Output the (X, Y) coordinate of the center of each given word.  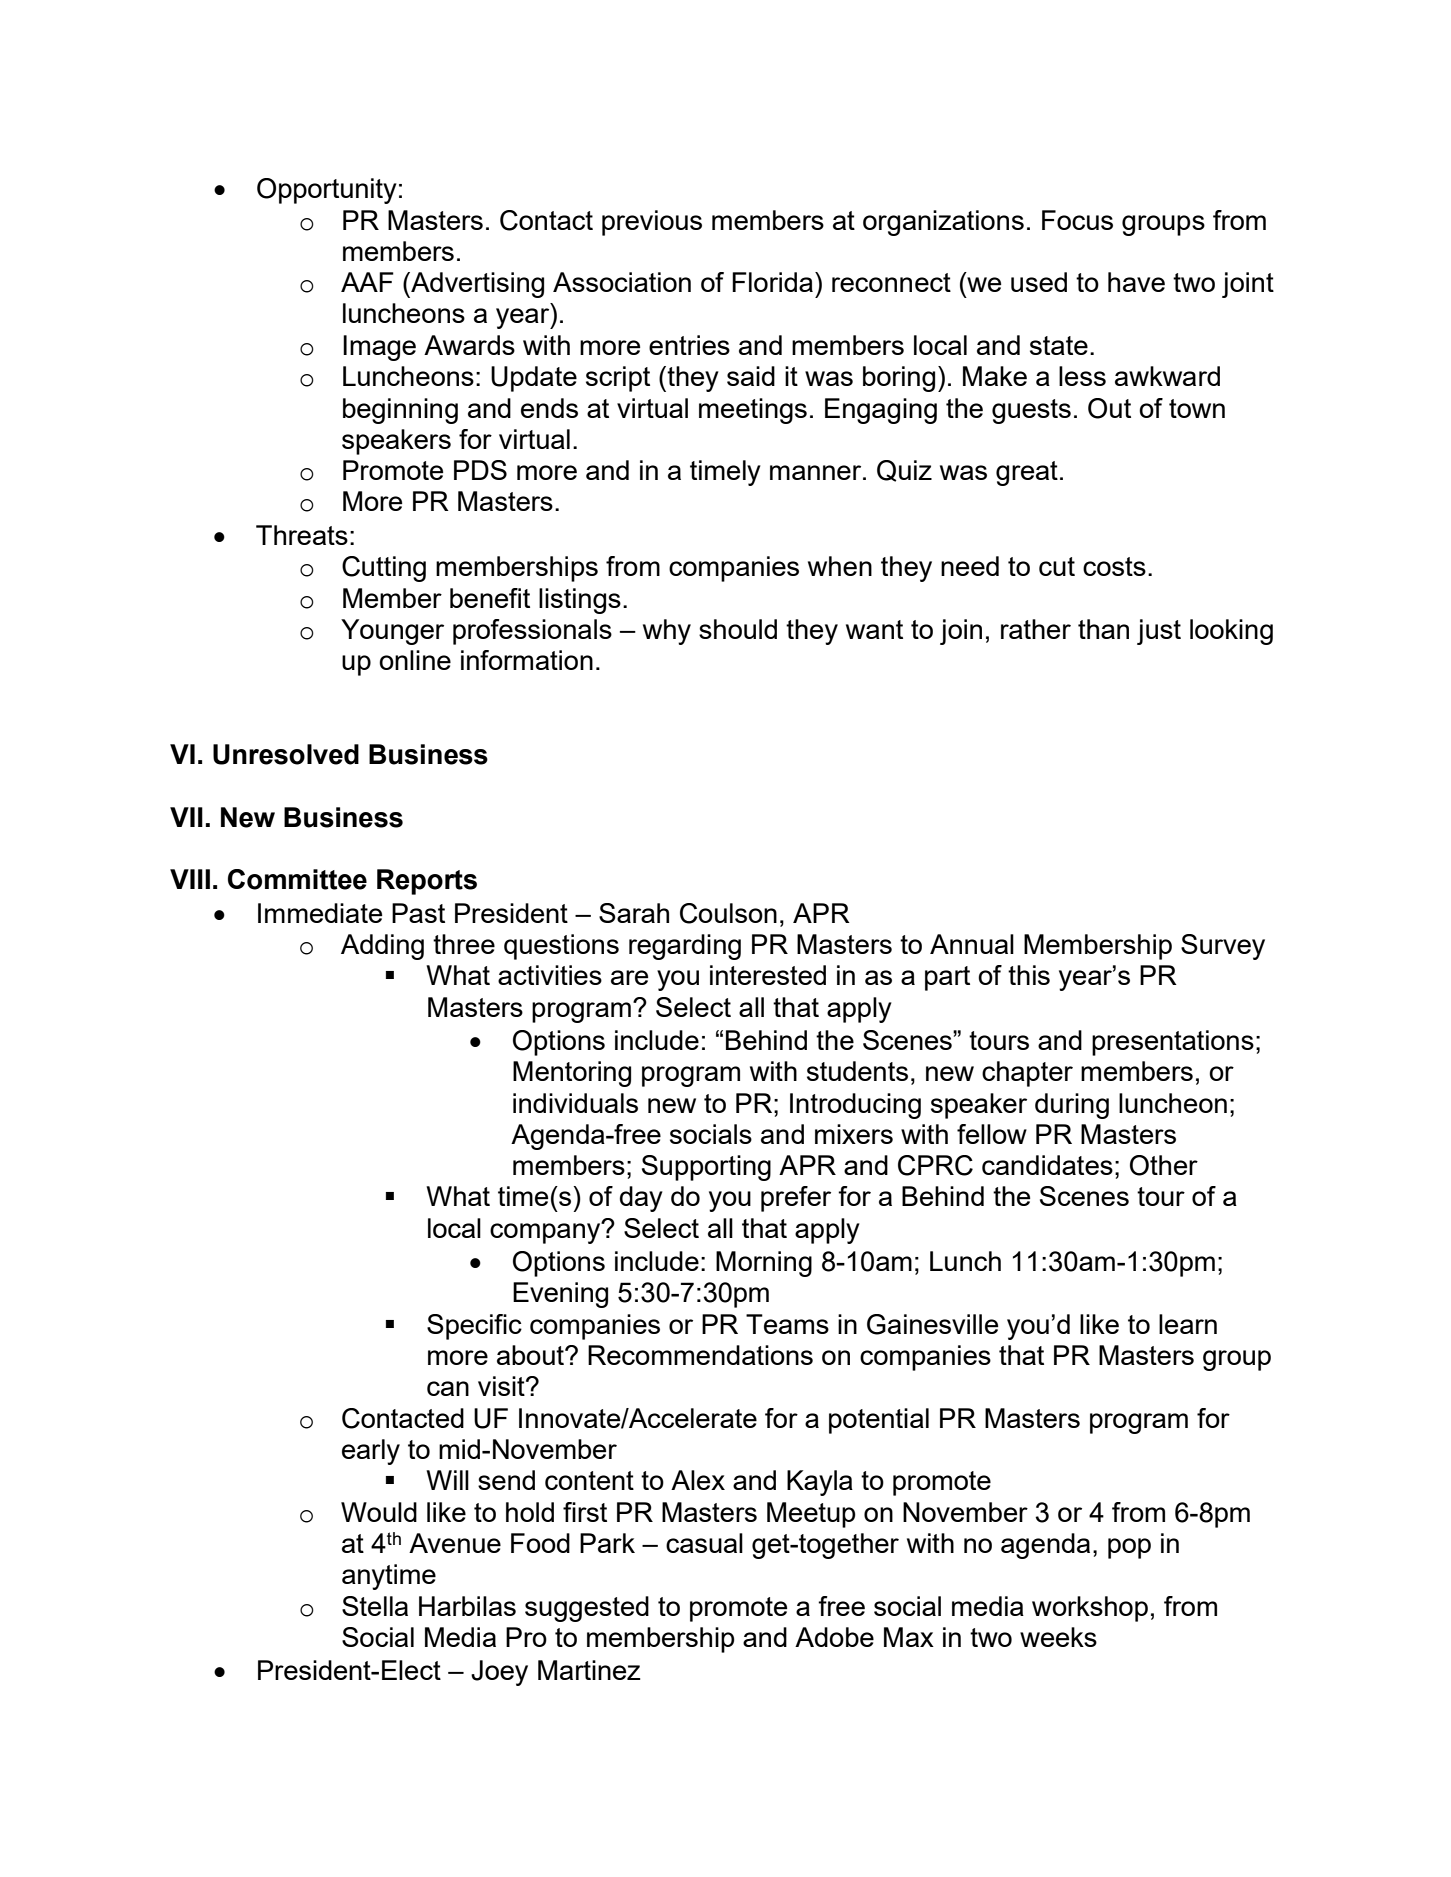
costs (1114, 566)
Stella (375, 1606)
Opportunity (327, 191)
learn (1188, 1324)
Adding (382, 947)
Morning (764, 1264)
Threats (302, 535)
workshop (1090, 1609)
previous (652, 223)
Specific (474, 1327)
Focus (1077, 220)
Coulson (728, 913)
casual (704, 1543)
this (1029, 975)
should (738, 629)
